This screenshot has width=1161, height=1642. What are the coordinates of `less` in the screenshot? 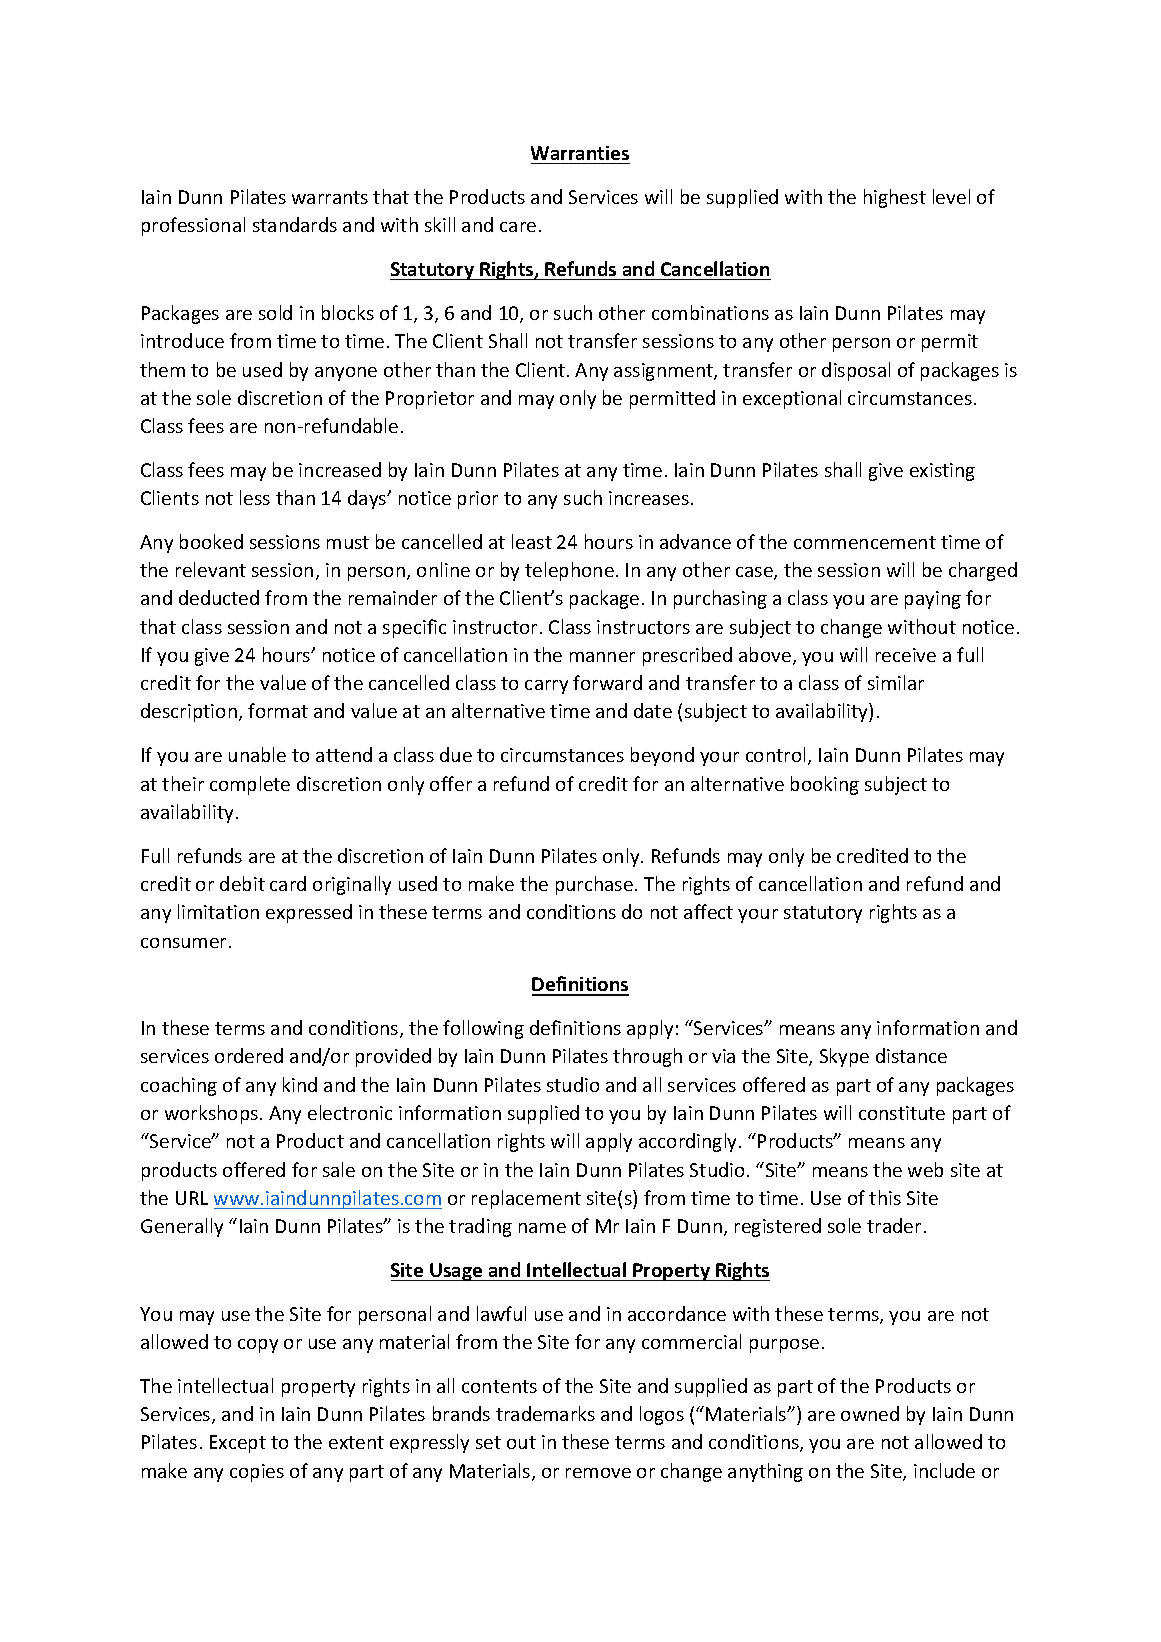 It's located at (255, 497).
